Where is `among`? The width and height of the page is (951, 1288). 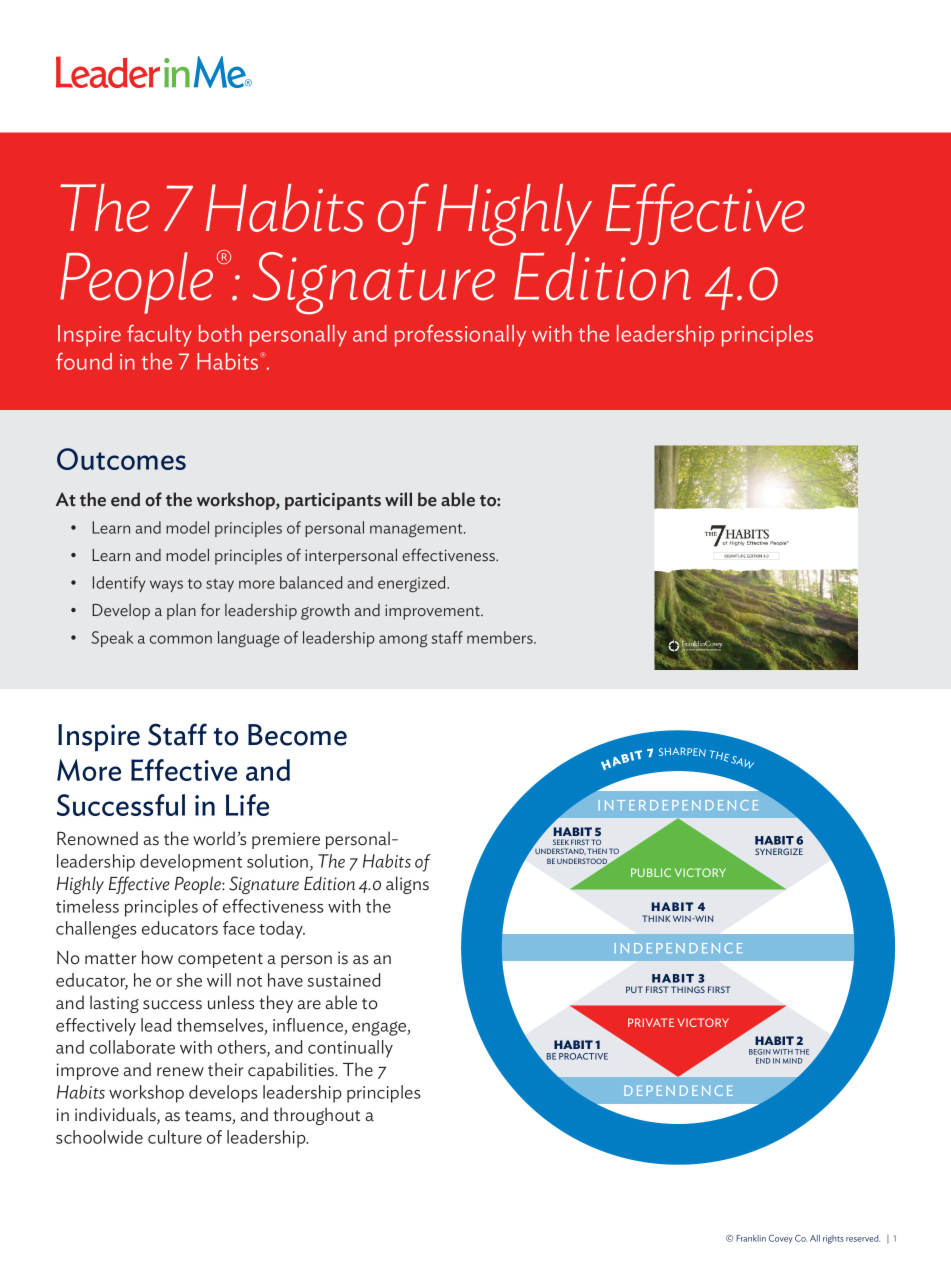 among is located at coordinates (403, 640).
